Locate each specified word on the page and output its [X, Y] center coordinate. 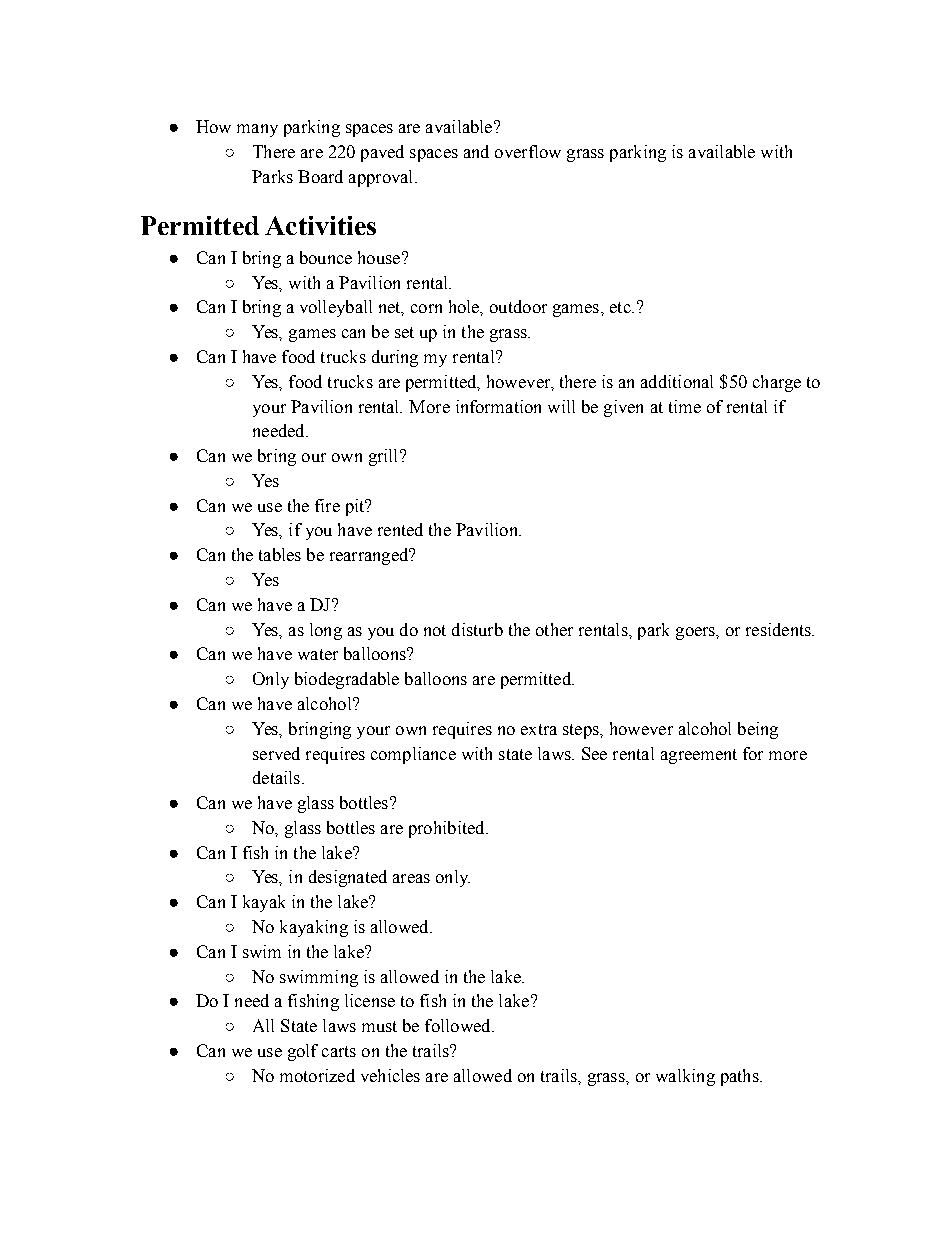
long [326, 631]
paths [741, 1077]
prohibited [448, 829]
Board [320, 176]
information [498, 406]
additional [677, 381]
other [554, 629]
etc [621, 307]
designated [348, 878]
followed [459, 1025]
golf [303, 1052]
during [395, 358]
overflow [528, 151]
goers [696, 633]
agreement [699, 756]
